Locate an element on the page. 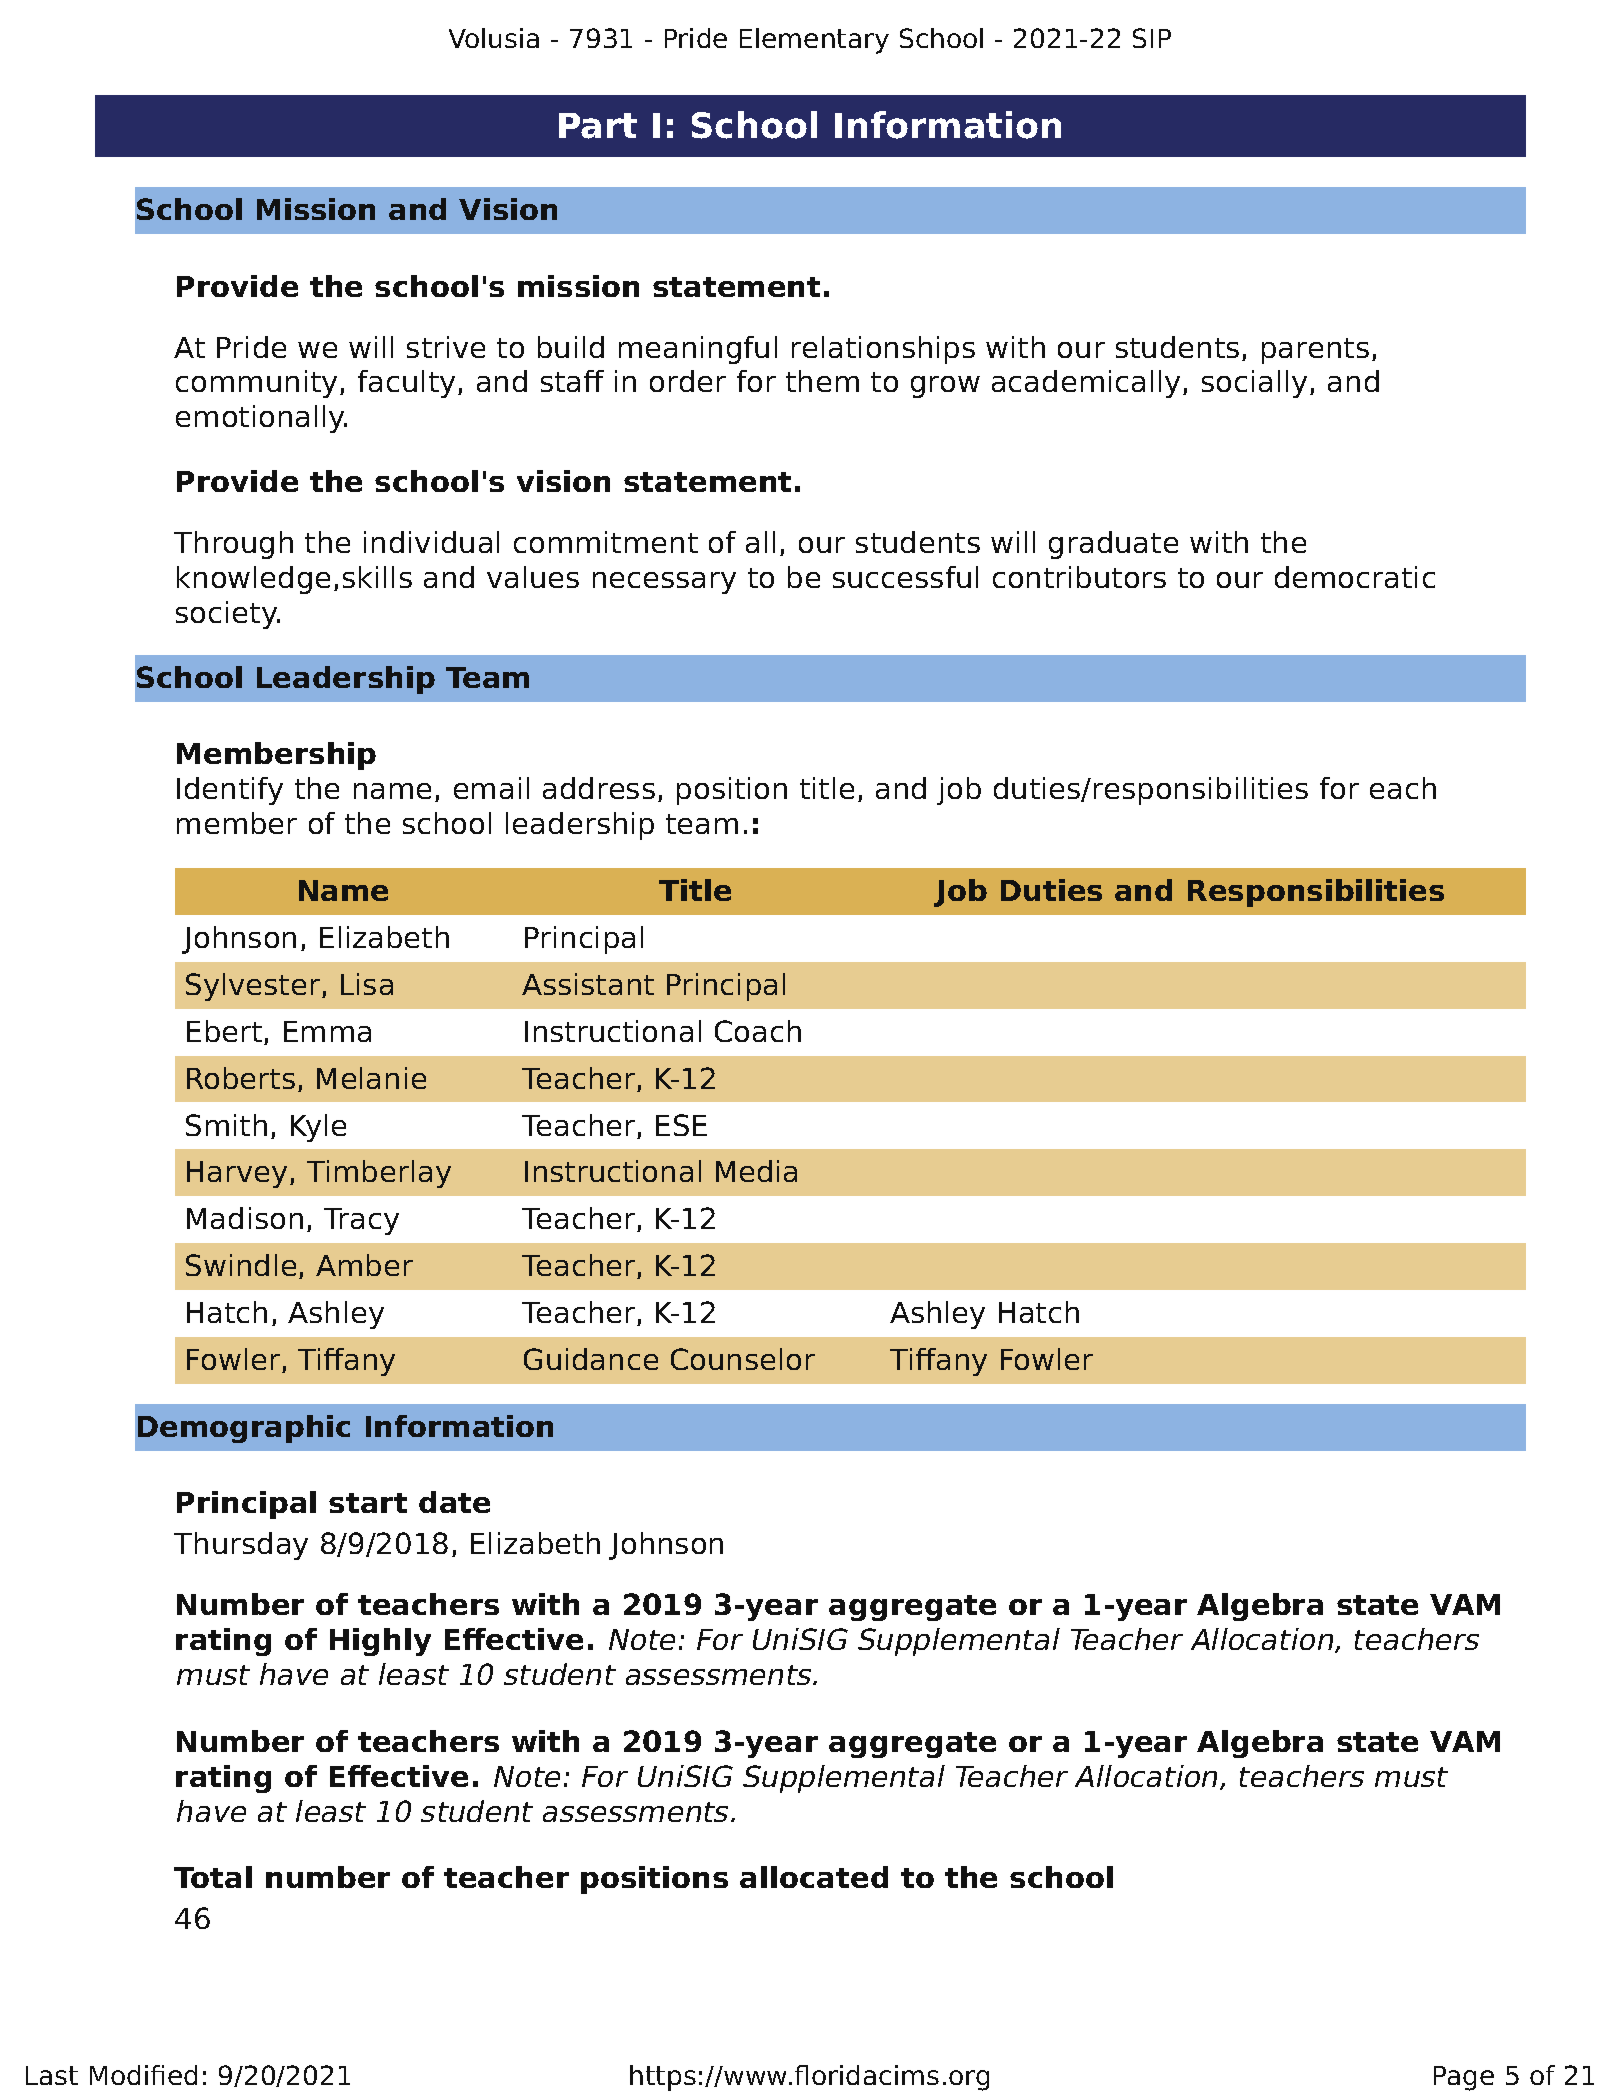 The image size is (1621, 2098). Roberts is located at coordinates (241, 1078).
